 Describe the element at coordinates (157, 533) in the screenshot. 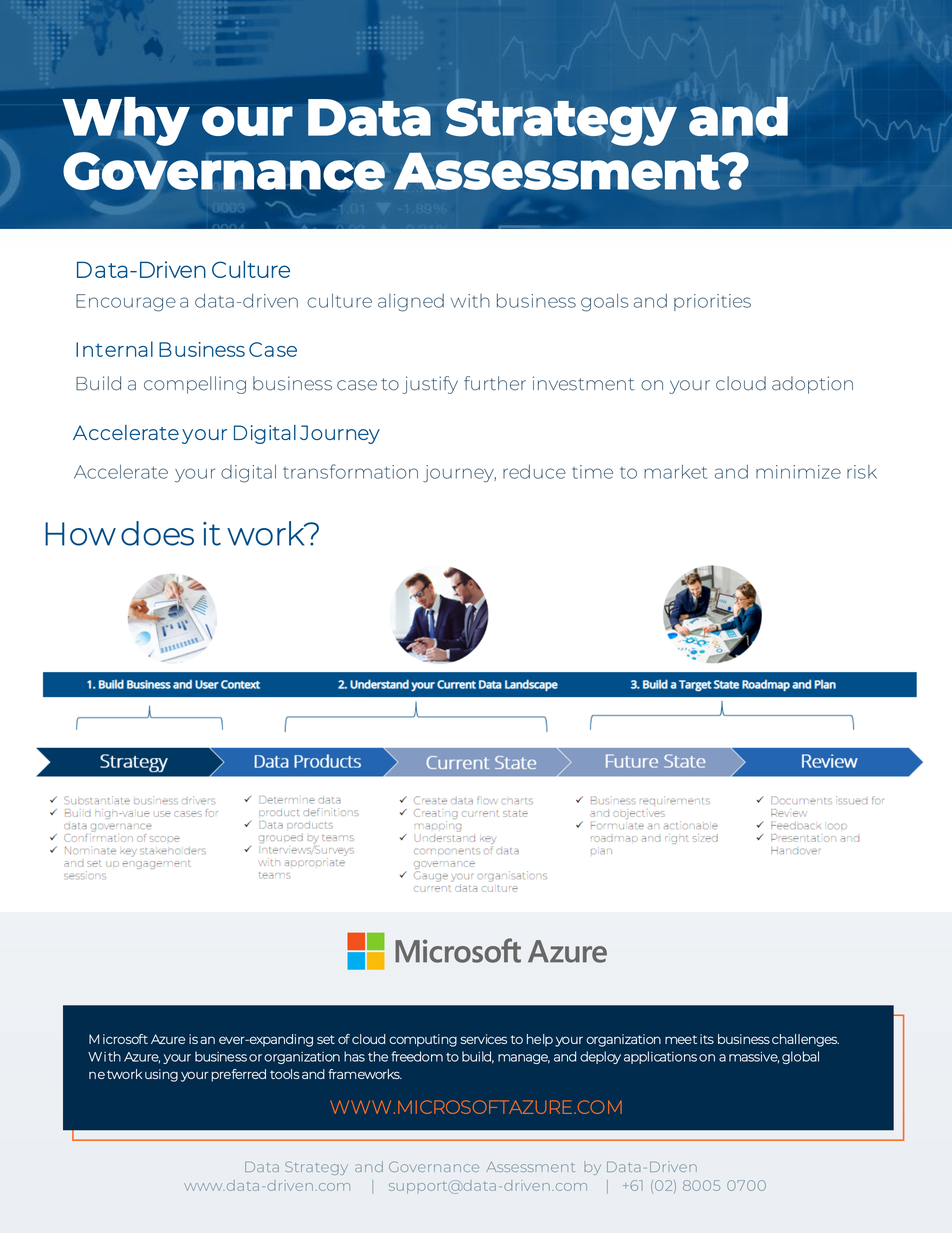

I see `does` at that location.
